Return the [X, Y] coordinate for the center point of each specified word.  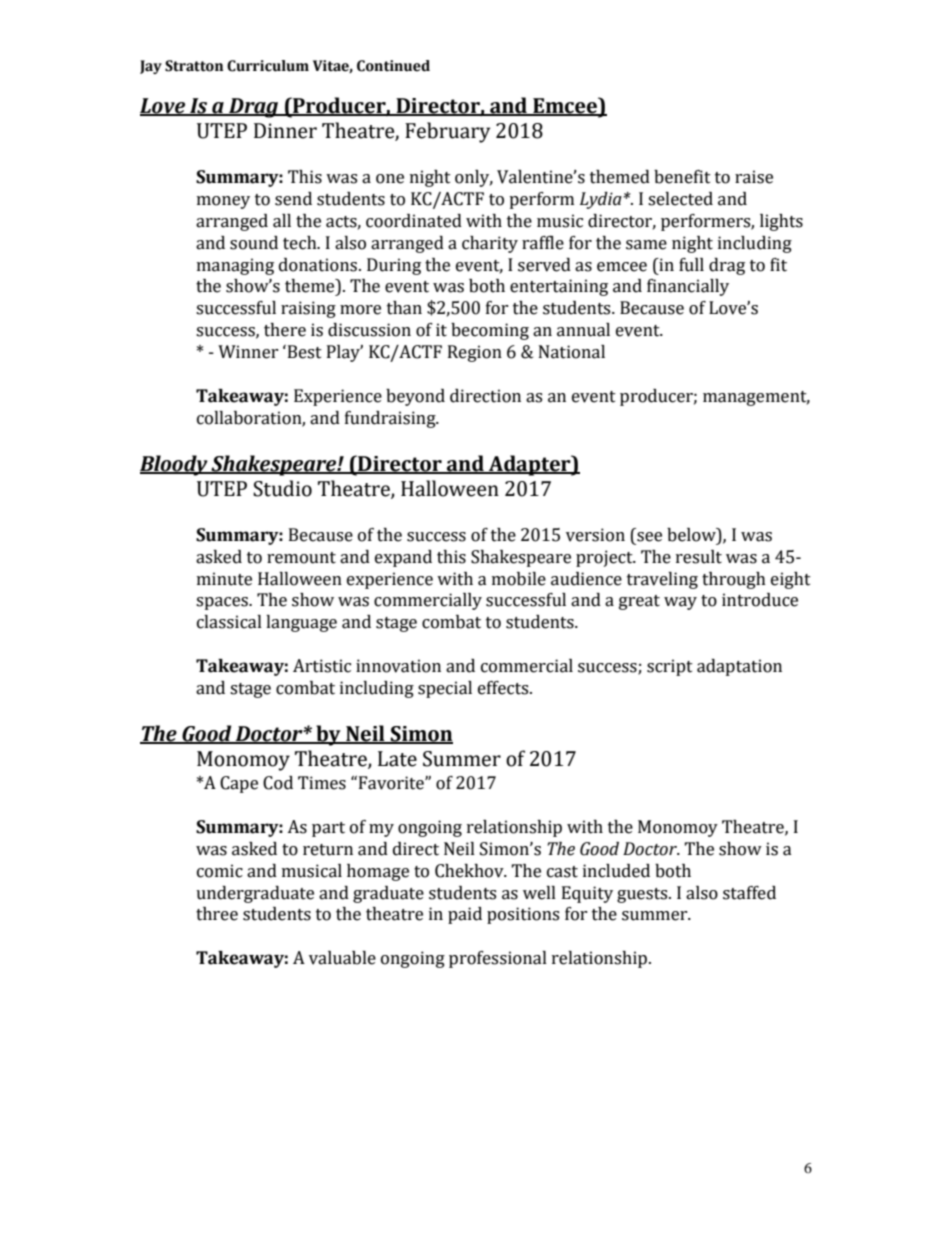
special [445, 689]
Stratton [194, 66]
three [217, 914]
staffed [749, 893]
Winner [248, 352]
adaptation [739, 667]
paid [465, 915]
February [447, 132]
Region [475, 353]
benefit [682, 177]
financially [688, 287]
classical [229, 622]
